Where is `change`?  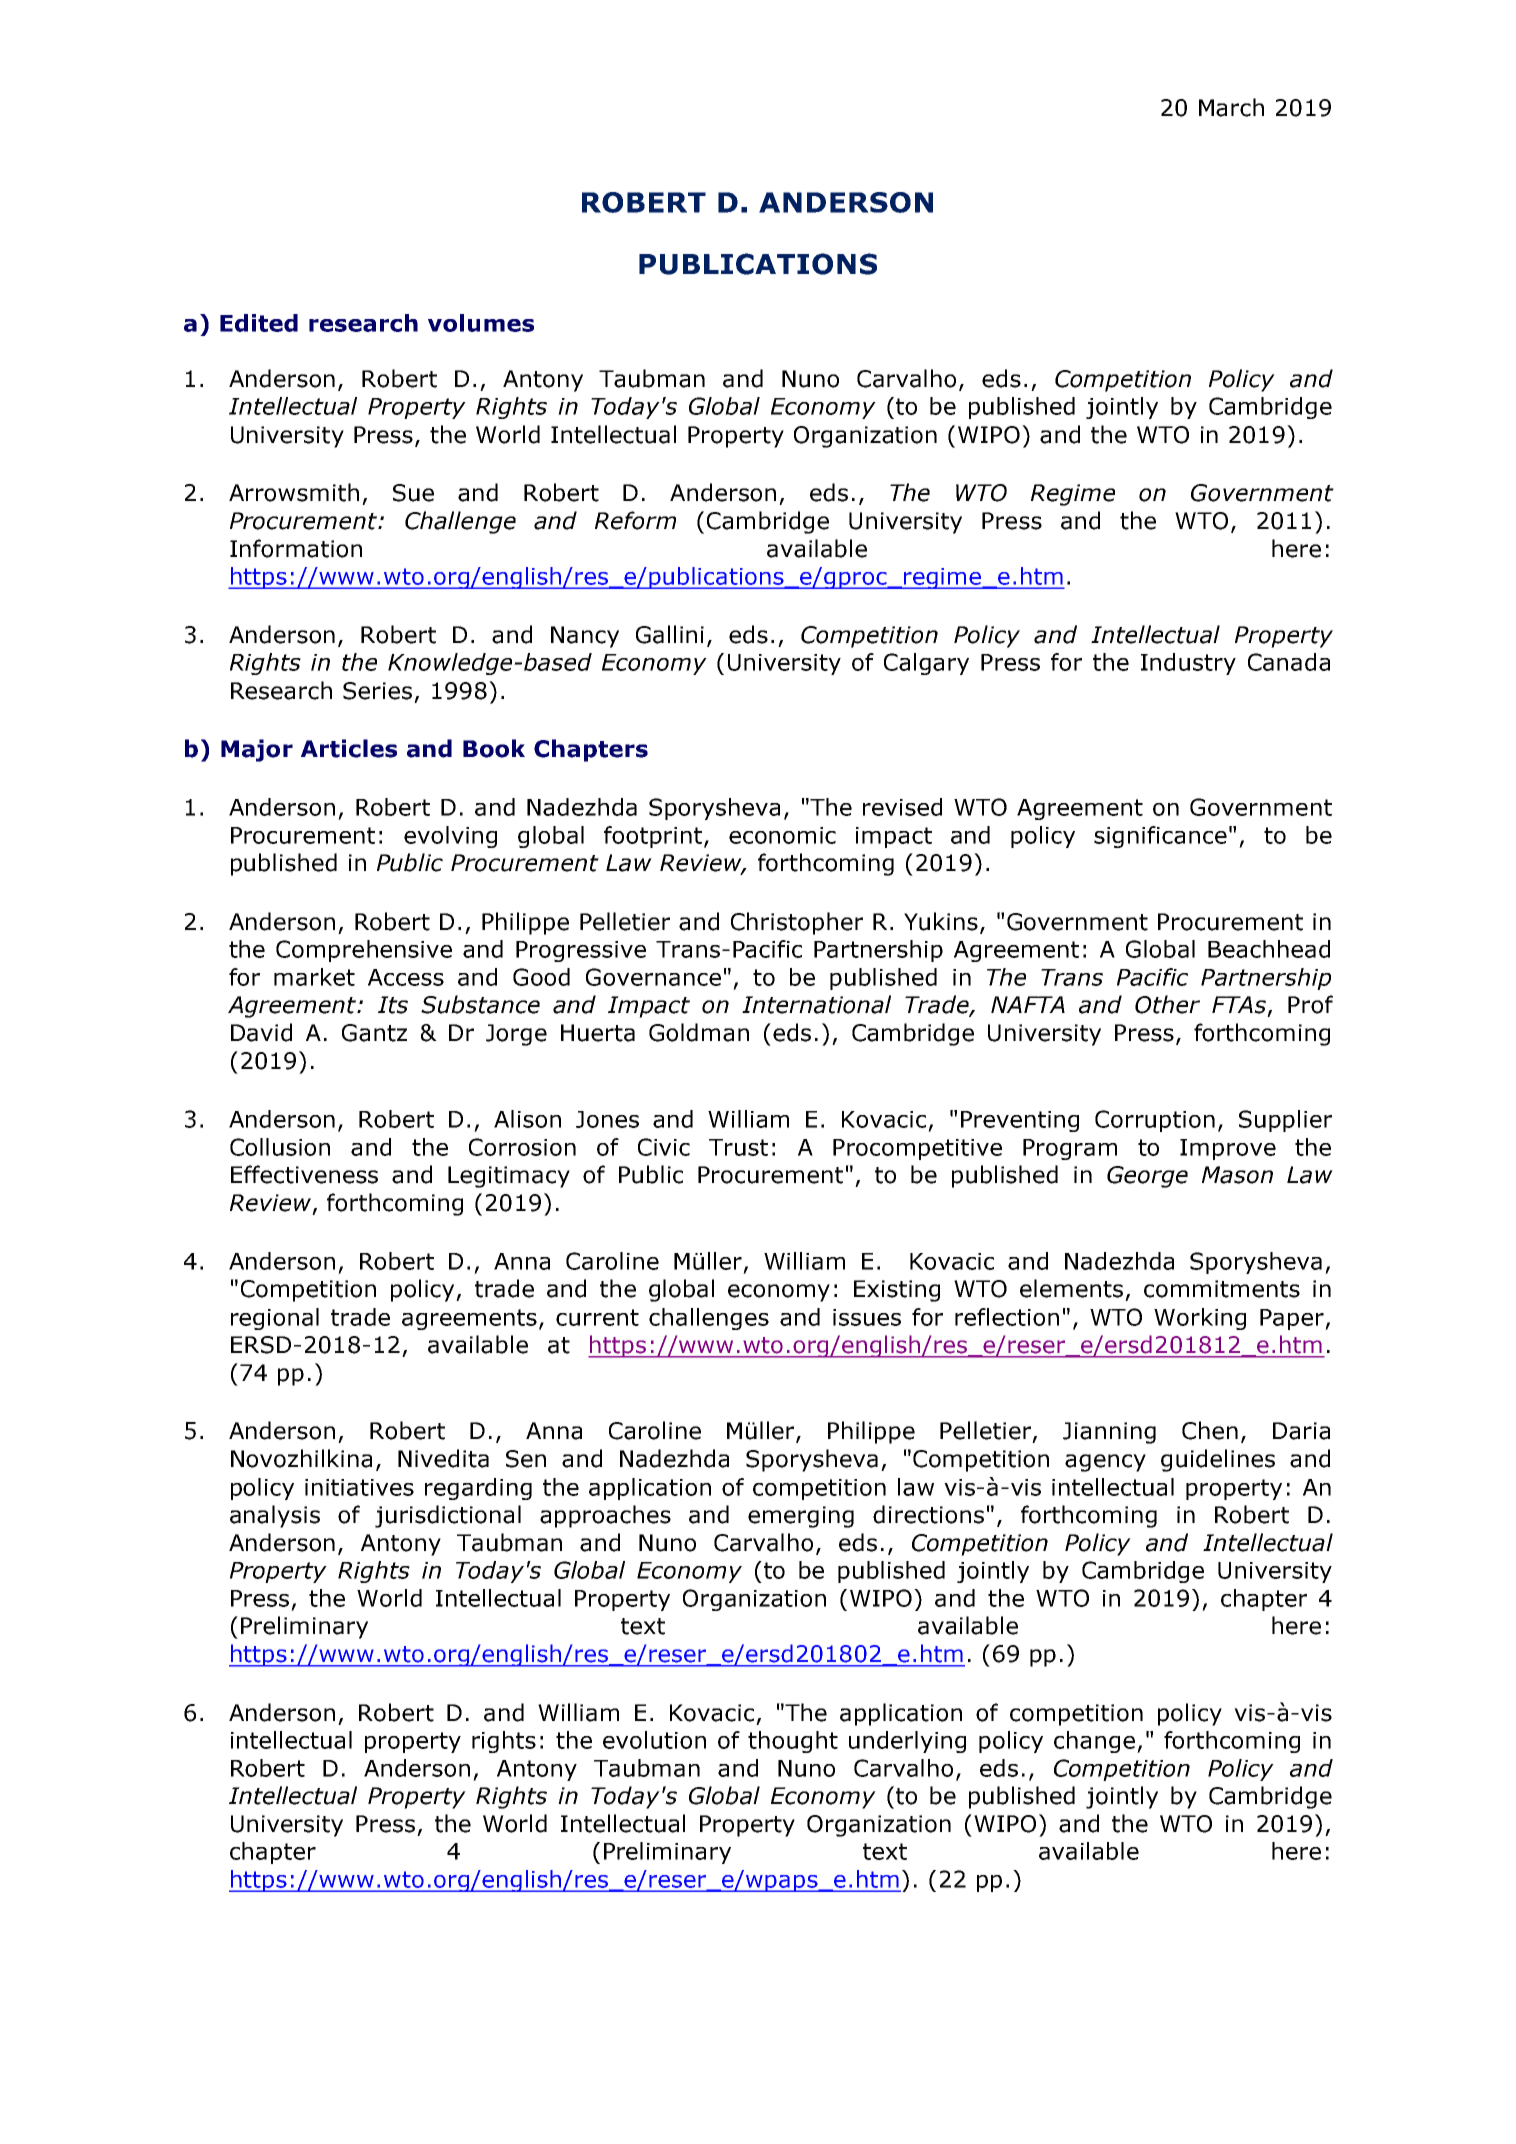 change is located at coordinates (1094, 1742).
